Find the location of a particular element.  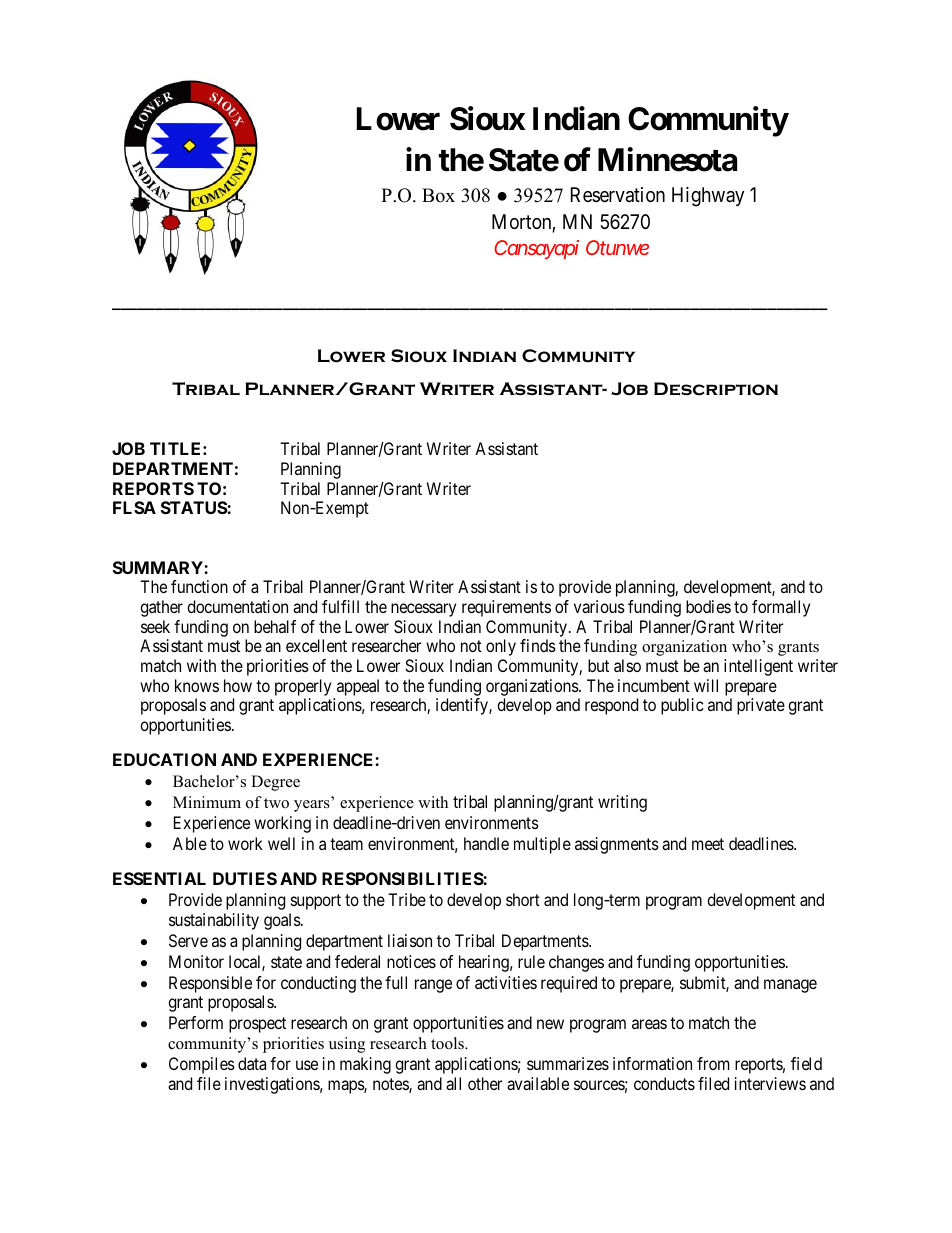

private is located at coordinates (761, 706).
